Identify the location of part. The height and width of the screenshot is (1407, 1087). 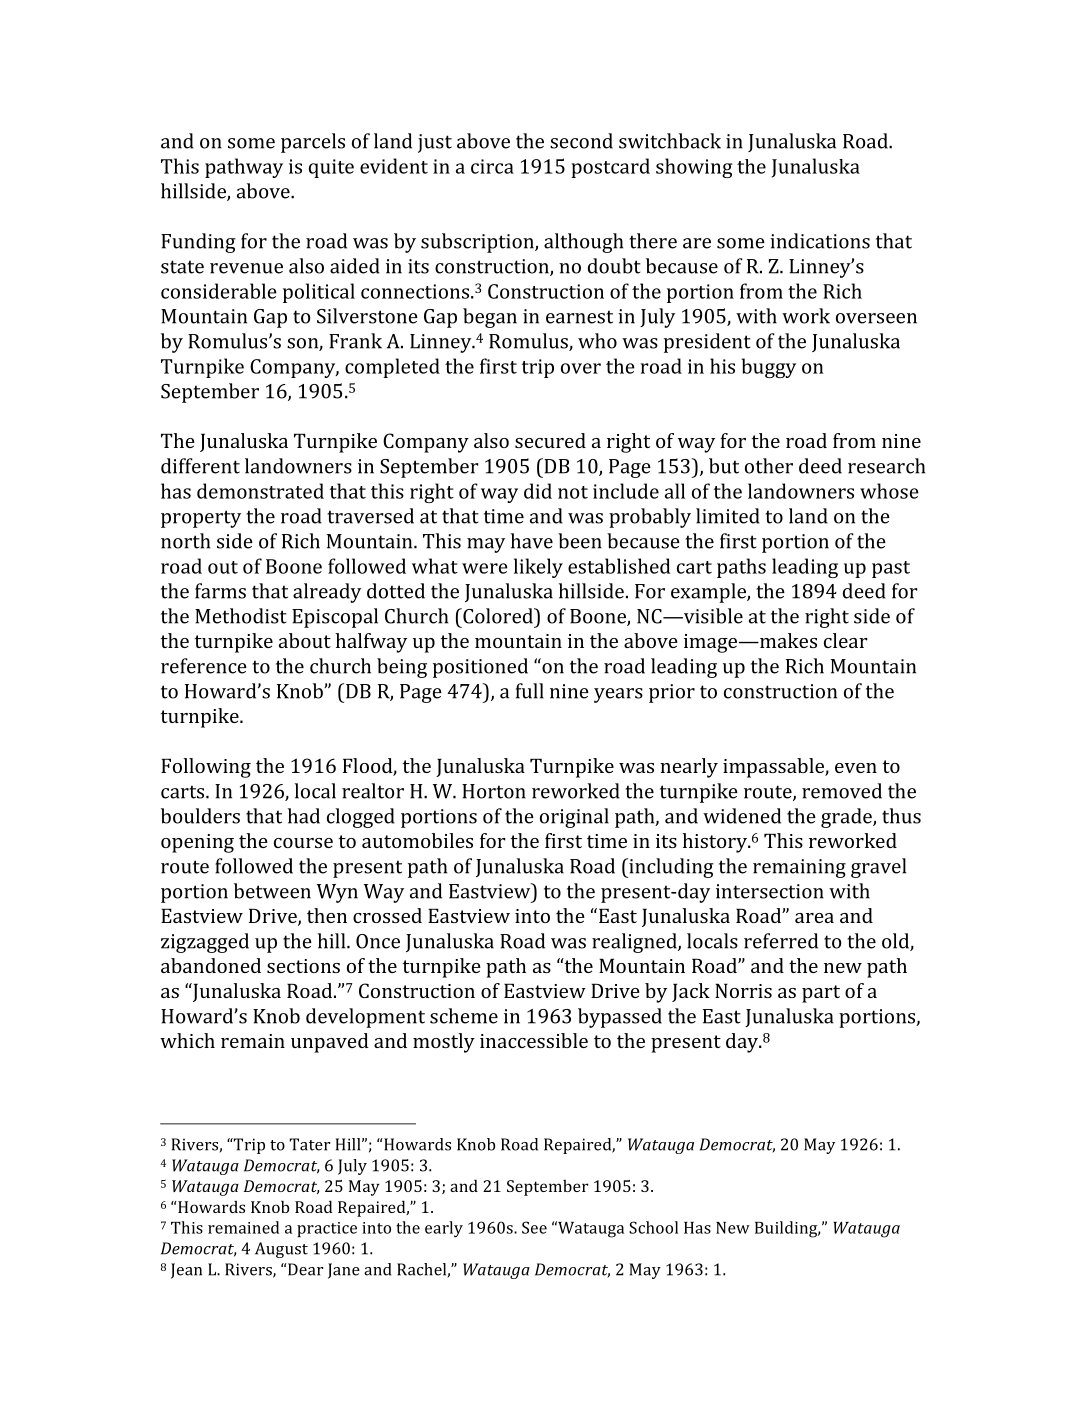
(821, 994).
